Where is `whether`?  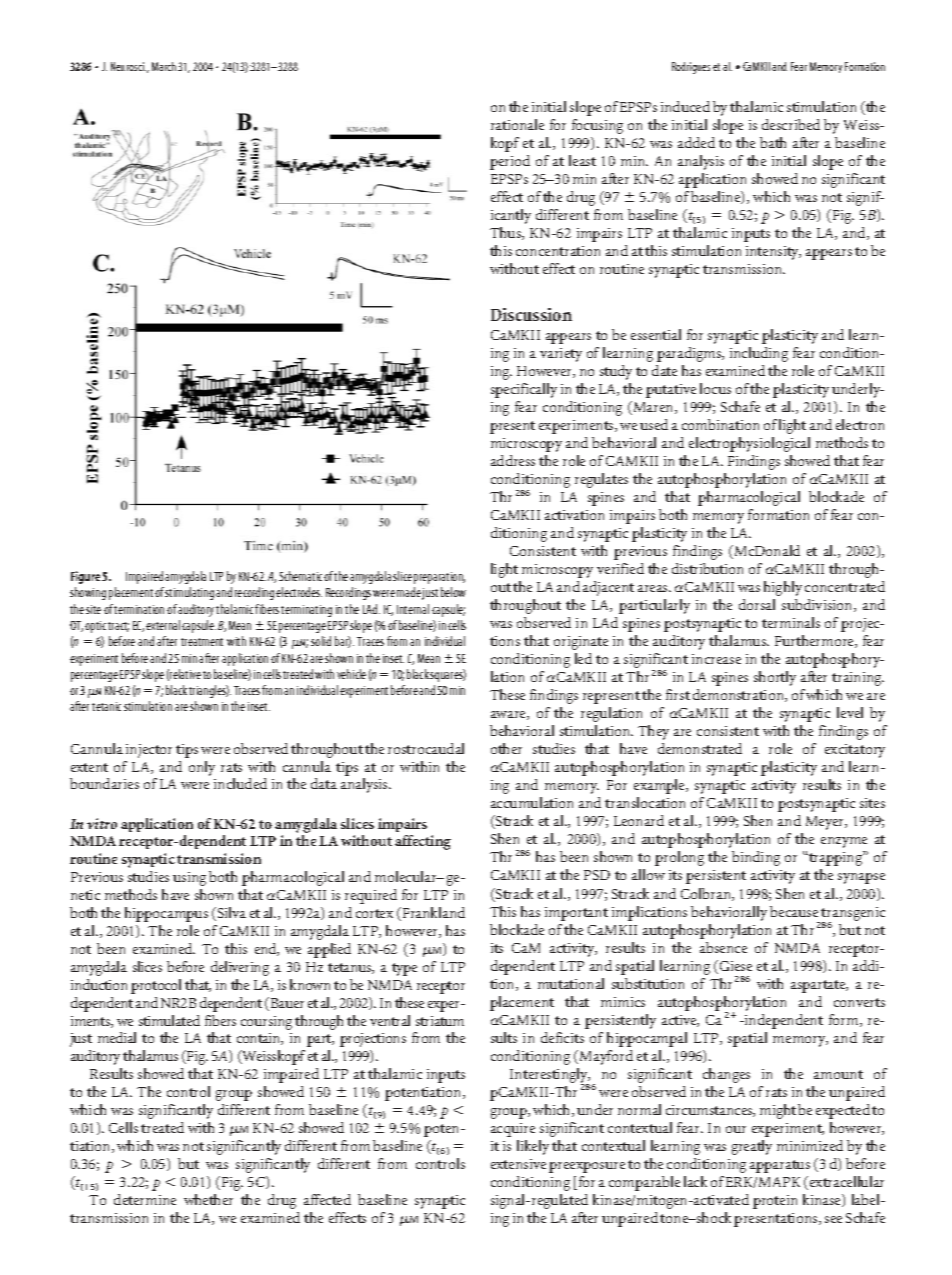
whether is located at coordinates (208, 1199).
